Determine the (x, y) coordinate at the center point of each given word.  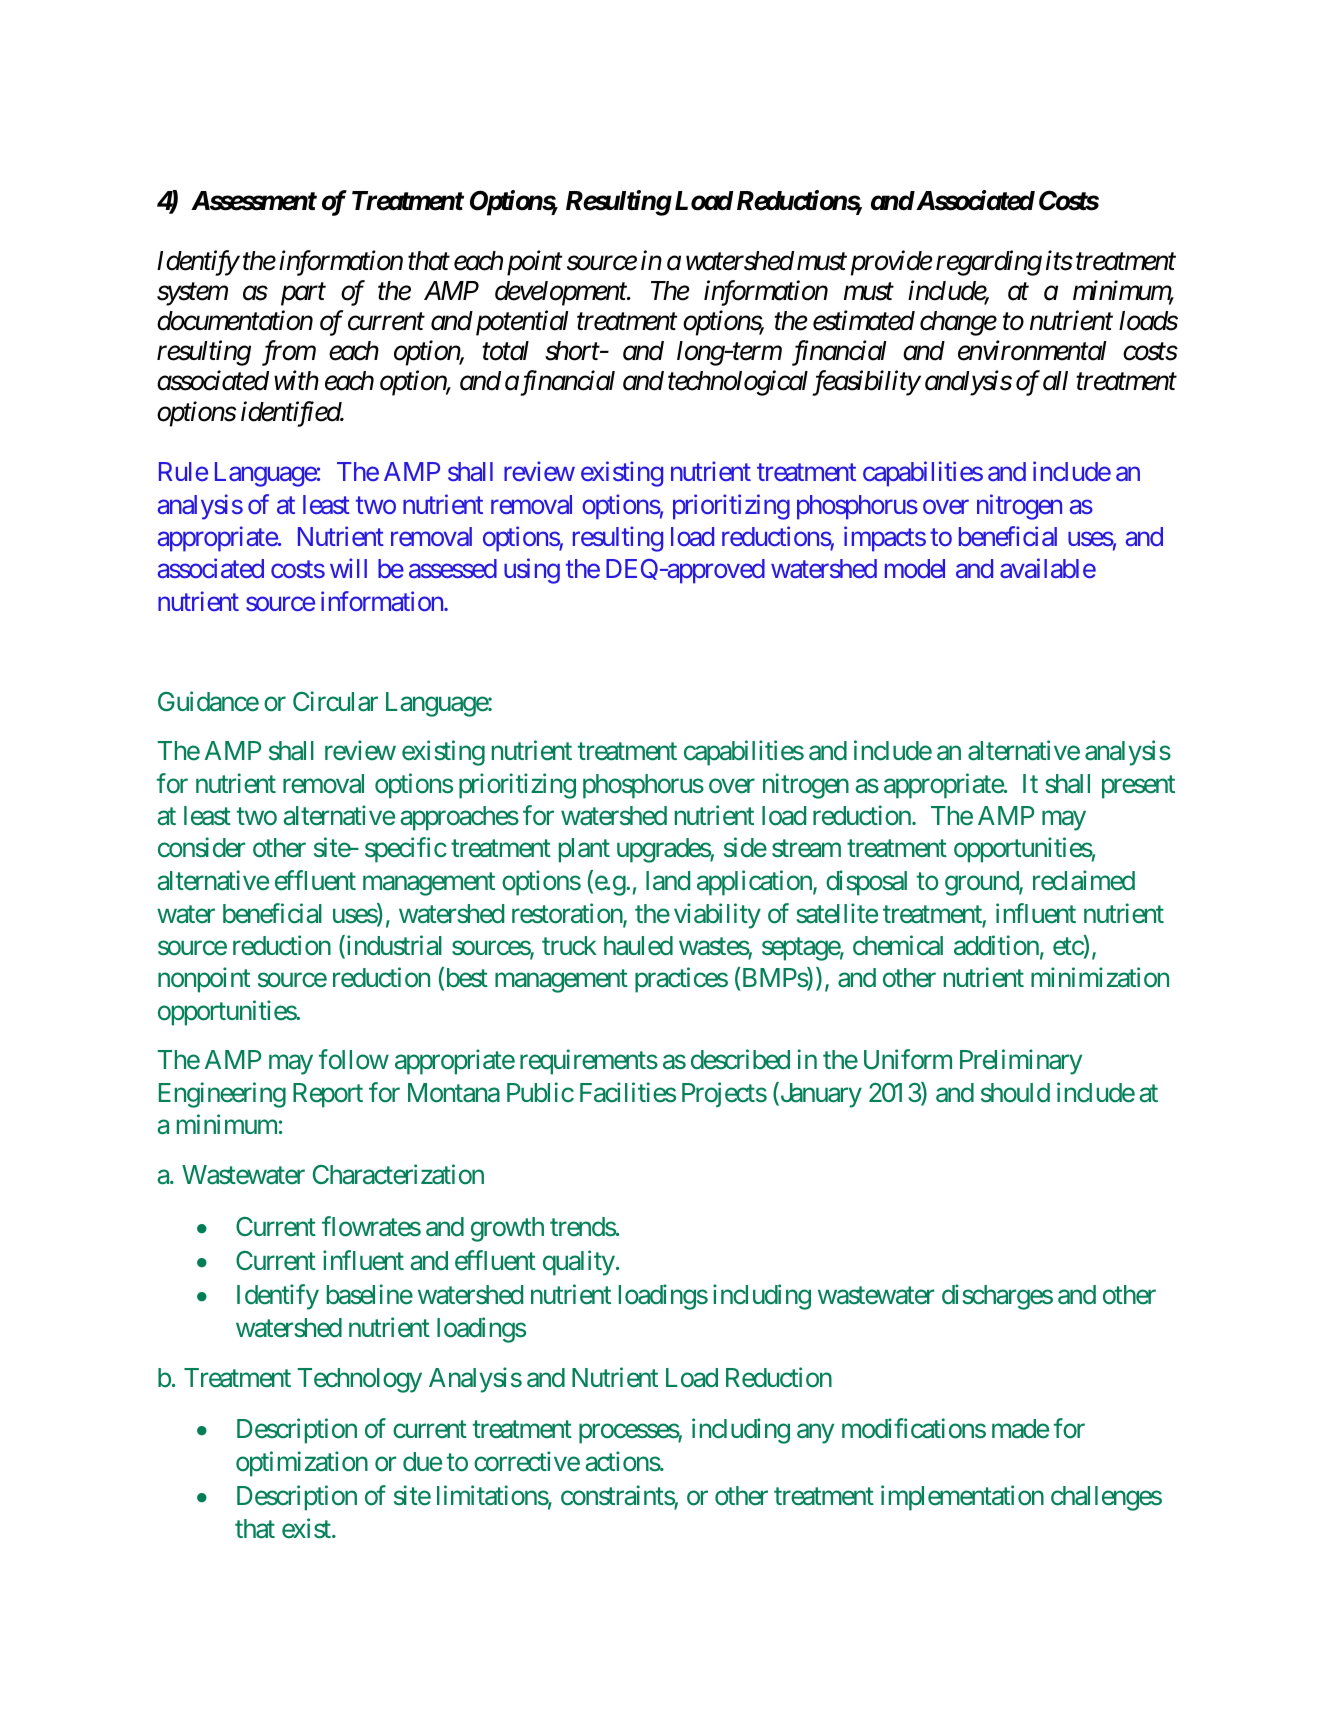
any (815, 1434)
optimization (302, 1464)
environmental (1032, 351)
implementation (962, 1498)
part (303, 295)
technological (738, 383)
